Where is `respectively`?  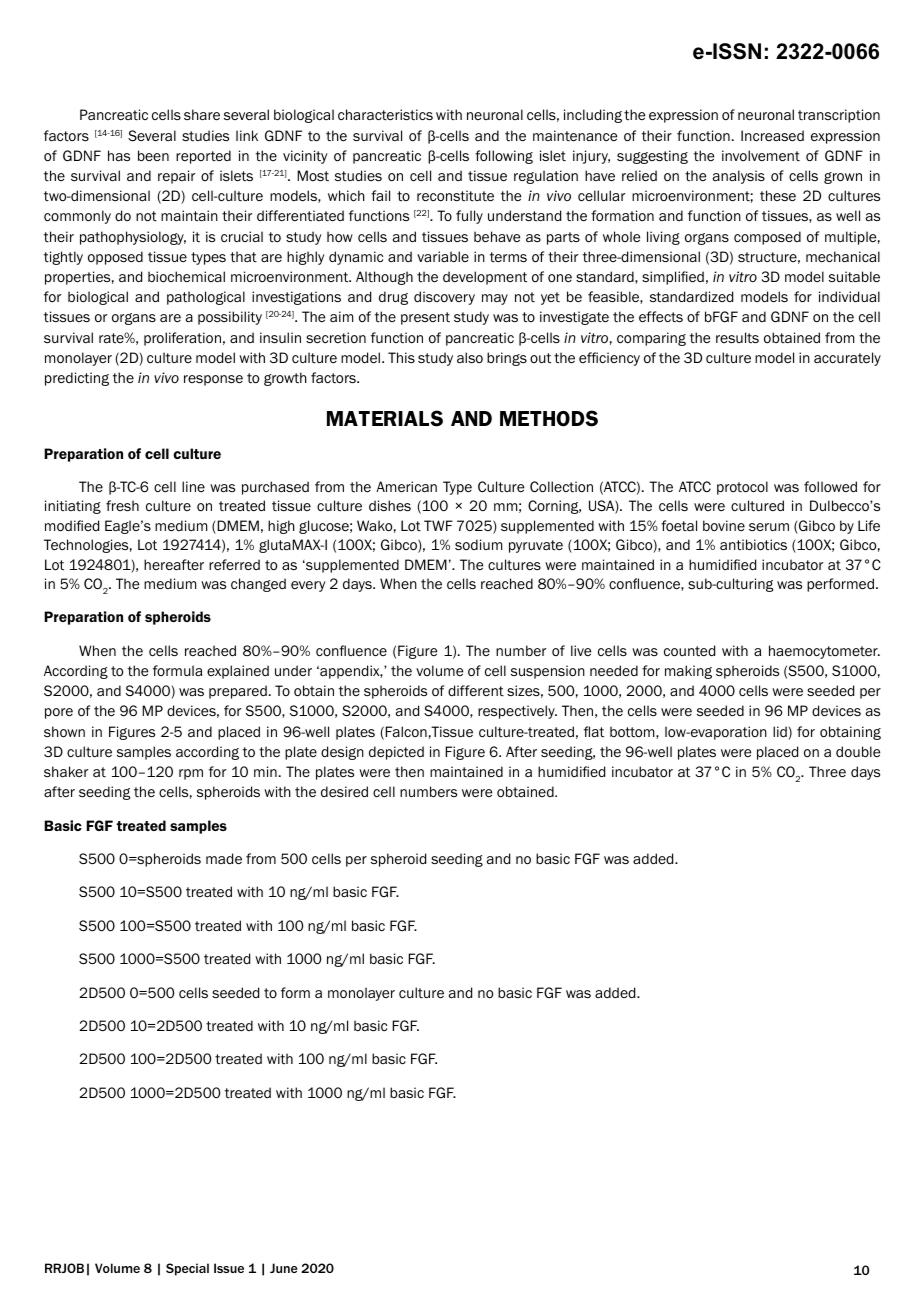
respectively is located at coordinates (517, 712).
